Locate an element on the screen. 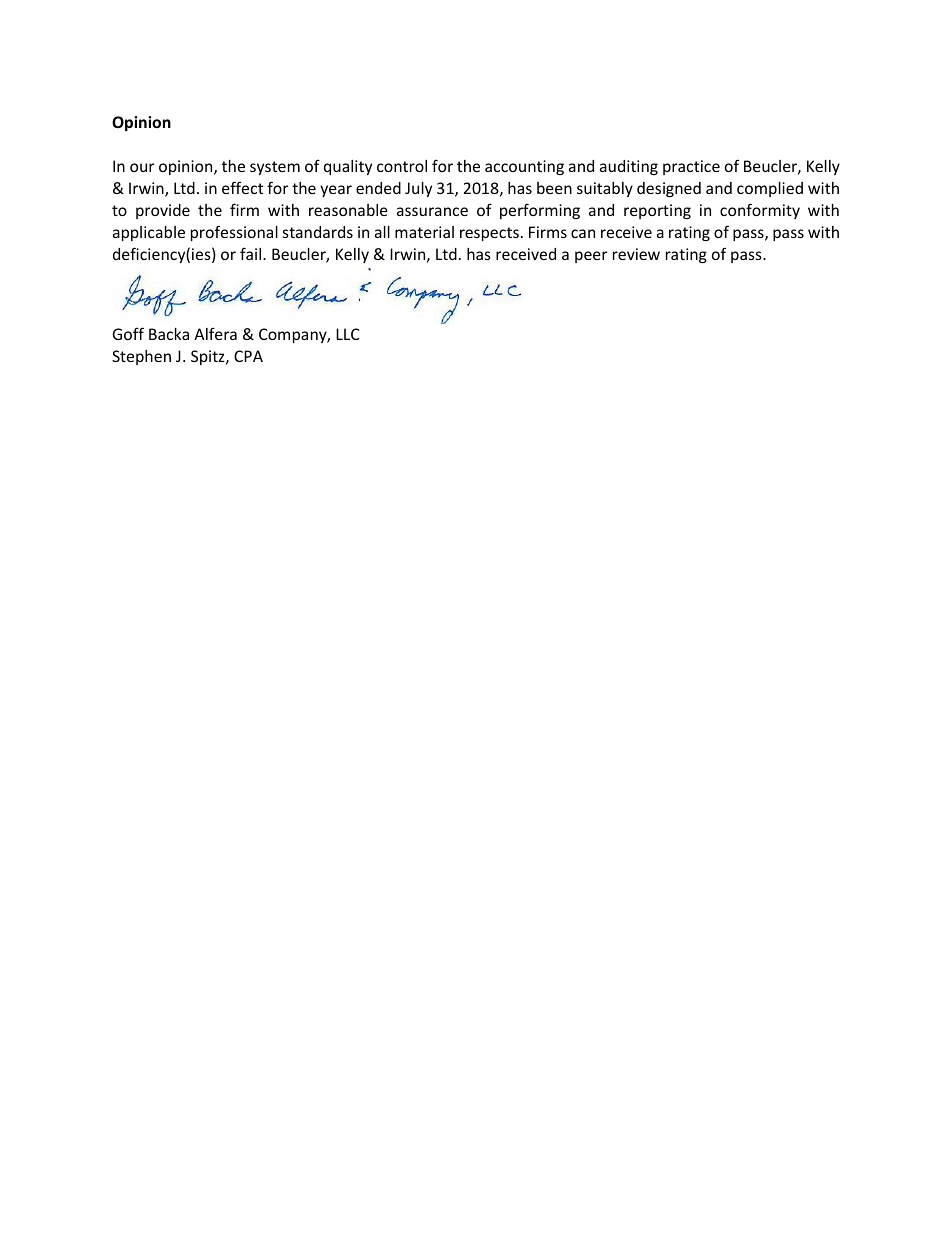  fail is located at coordinates (252, 253).
